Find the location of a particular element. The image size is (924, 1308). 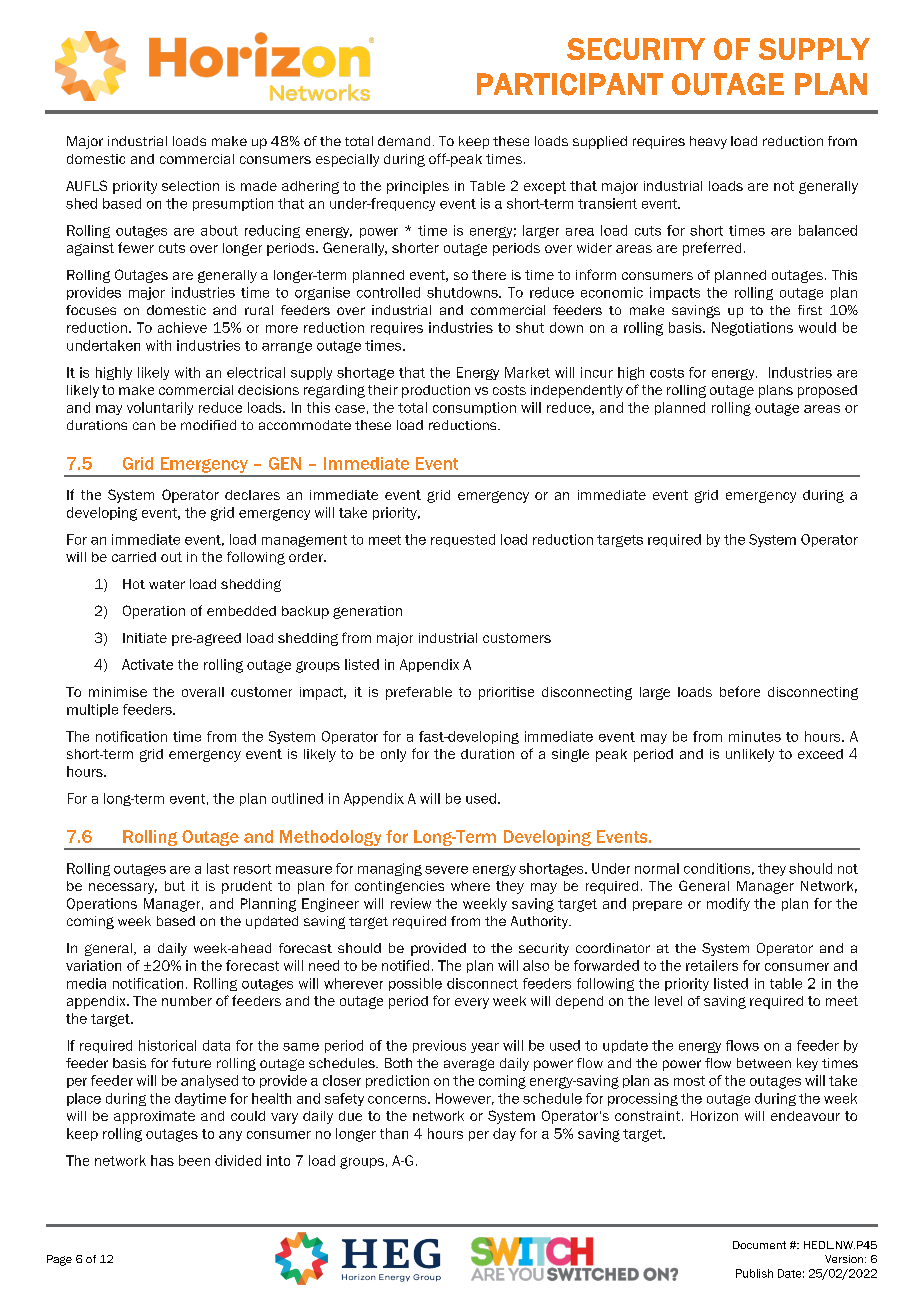

carried is located at coordinates (134, 557).
